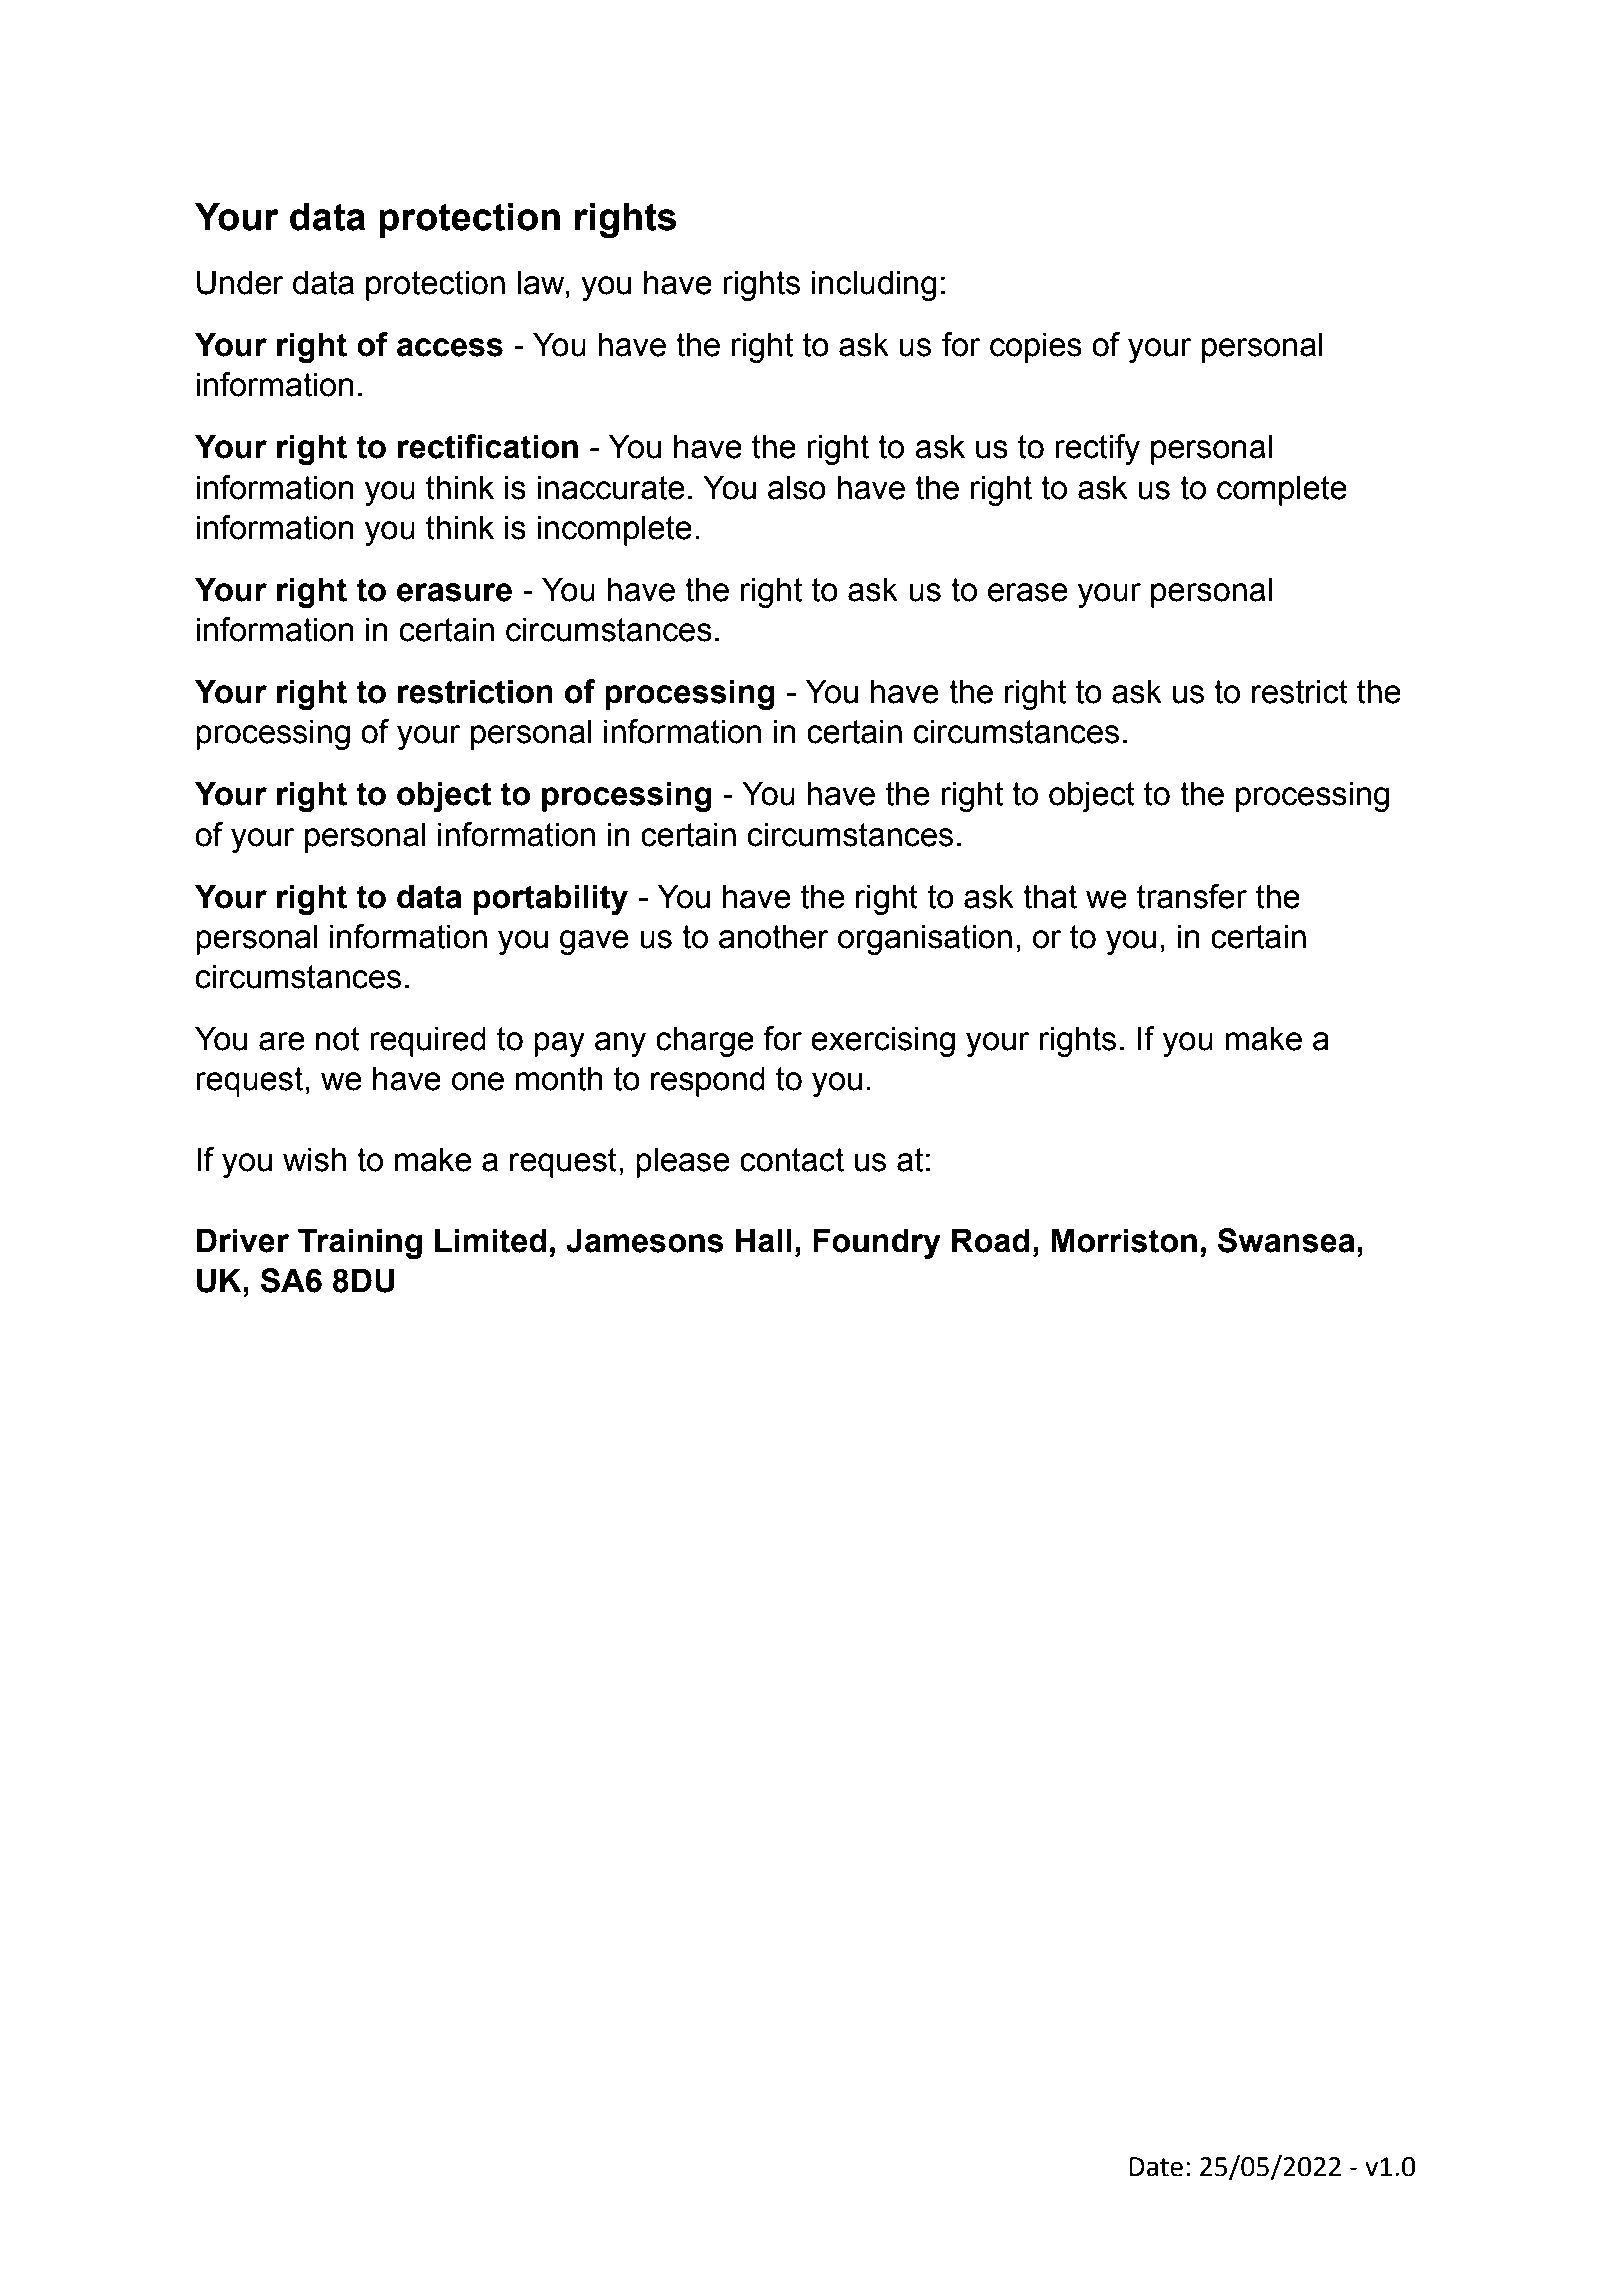 The width and height of the screenshot is (1613, 2279). Describe the element at coordinates (774, 936) in the screenshot. I see `another` at that location.
